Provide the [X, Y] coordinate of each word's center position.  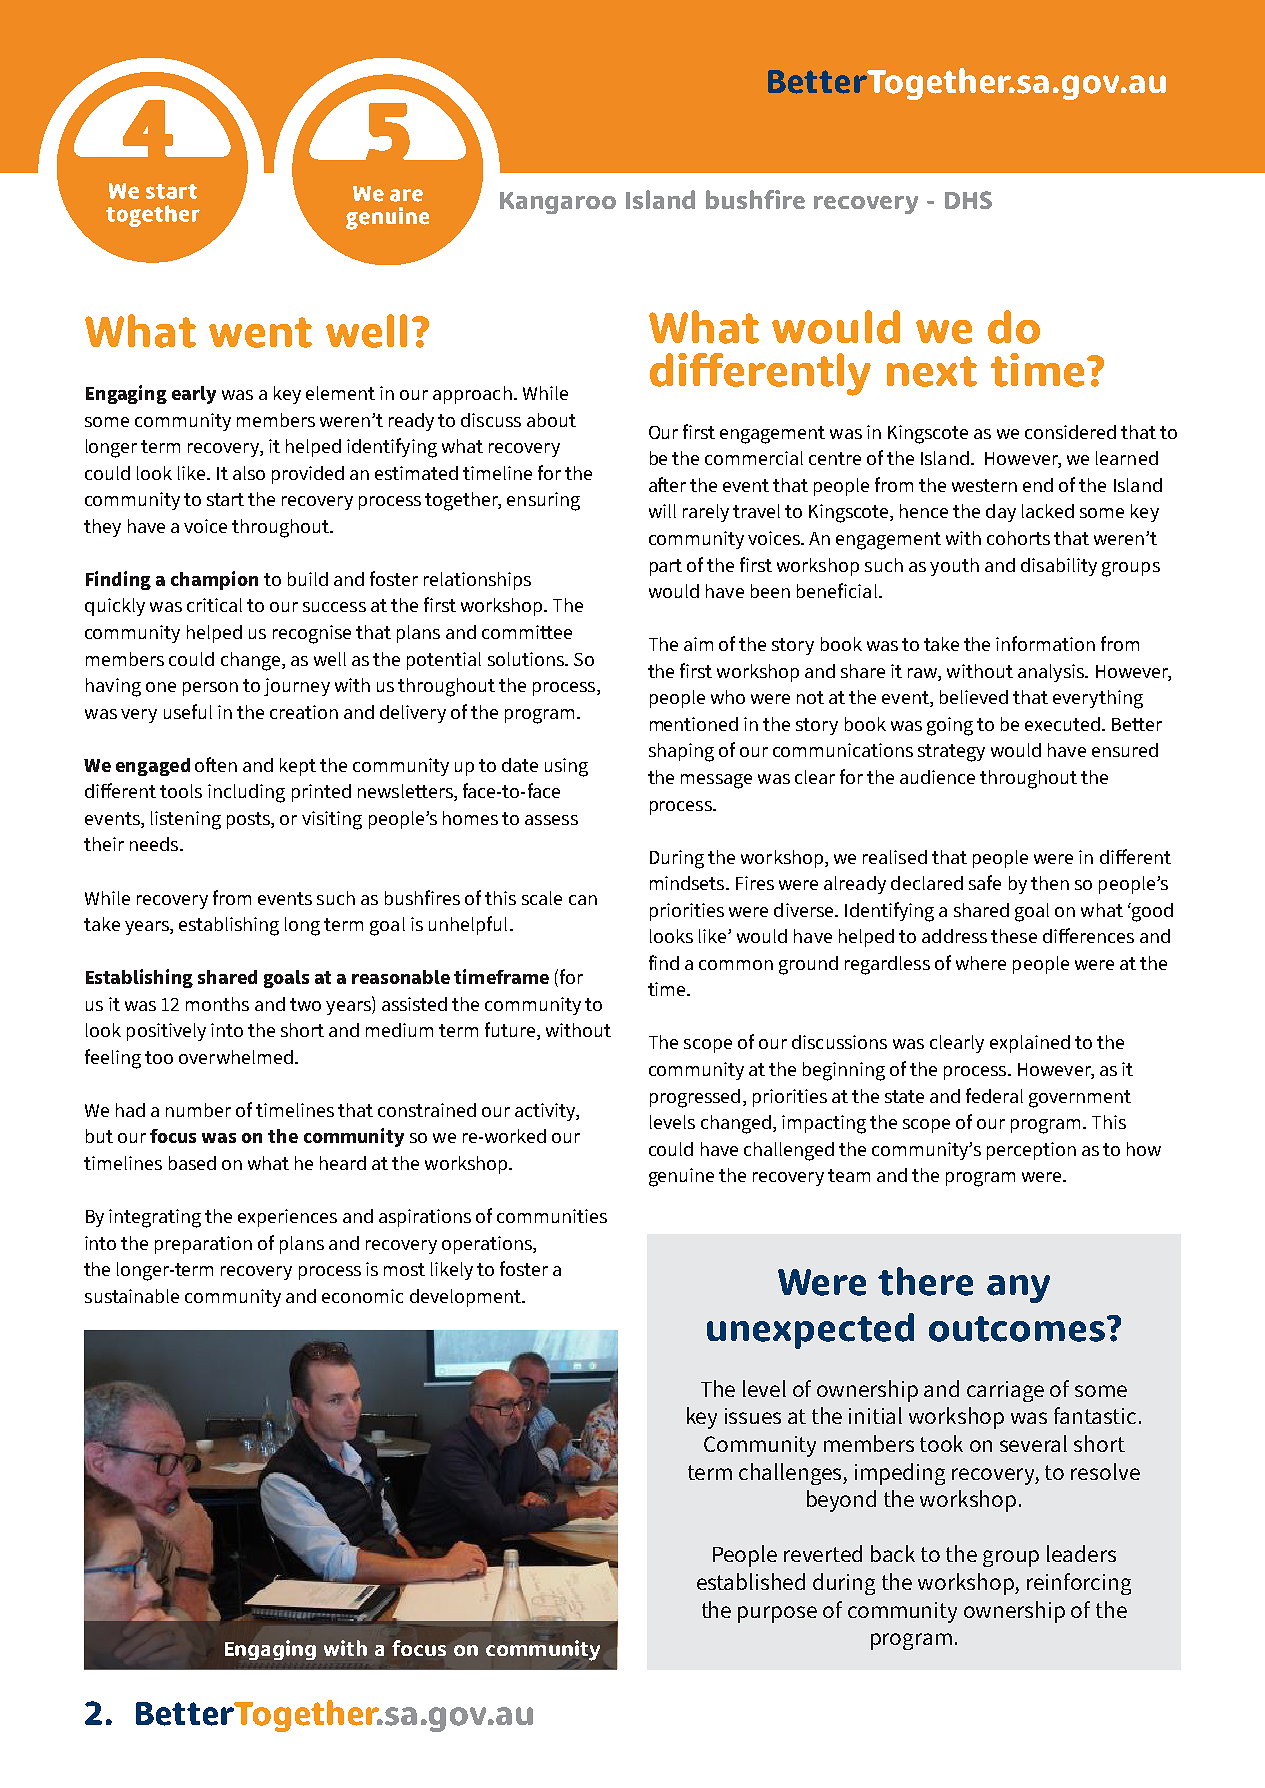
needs [155, 844]
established [751, 1581]
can [583, 900]
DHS [968, 200]
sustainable [132, 1296]
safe [985, 882]
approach [472, 395]
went [260, 332]
